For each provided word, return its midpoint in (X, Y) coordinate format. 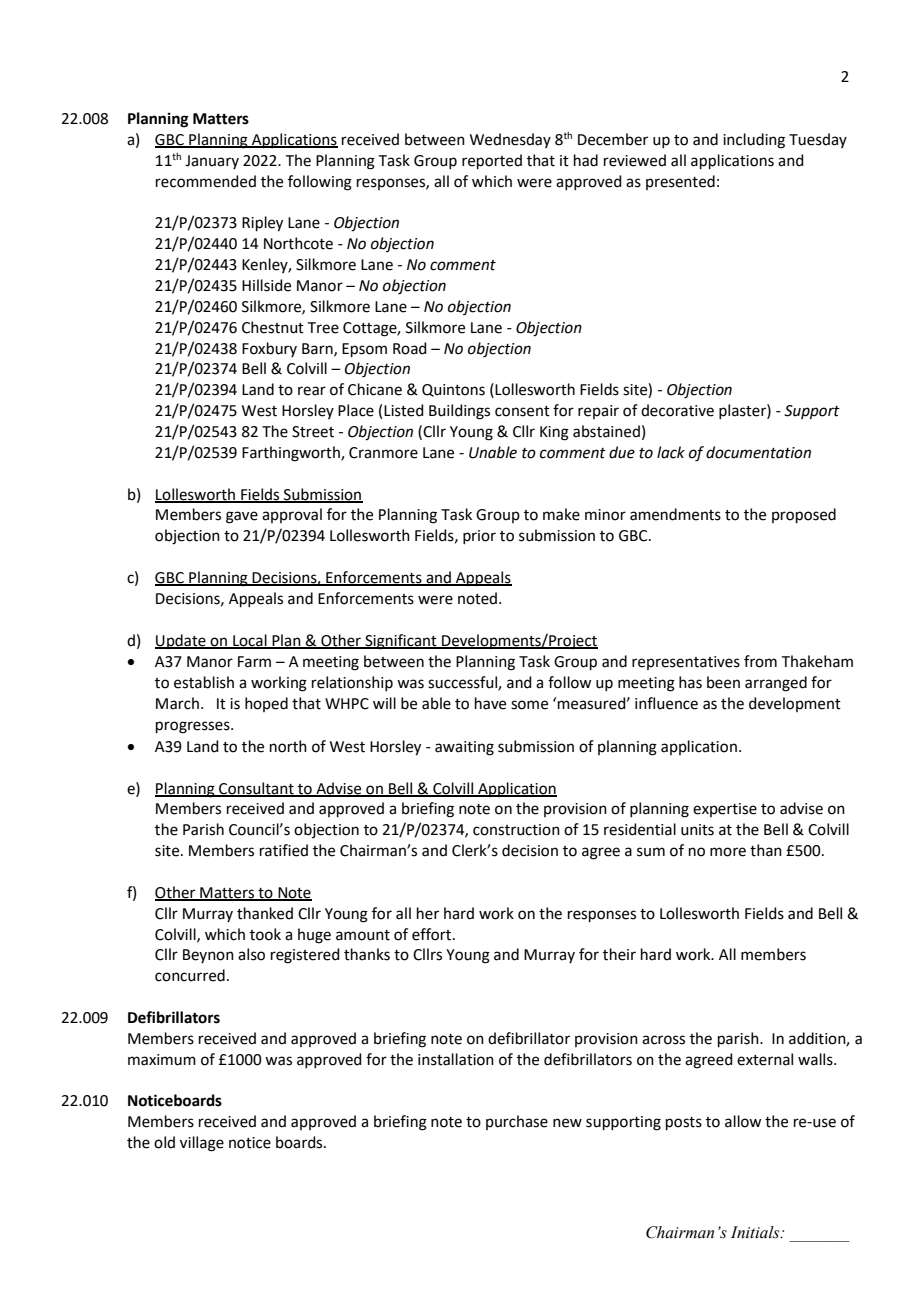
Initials (756, 1232)
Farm (254, 662)
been (723, 682)
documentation (758, 452)
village (202, 1144)
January (212, 162)
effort (431, 934)
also (251, 954)
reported (492, 161)
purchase (517, 1122)
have (490, 703)
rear (312, 391)
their (619, 954)
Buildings (459, 412)
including (754, 141)
